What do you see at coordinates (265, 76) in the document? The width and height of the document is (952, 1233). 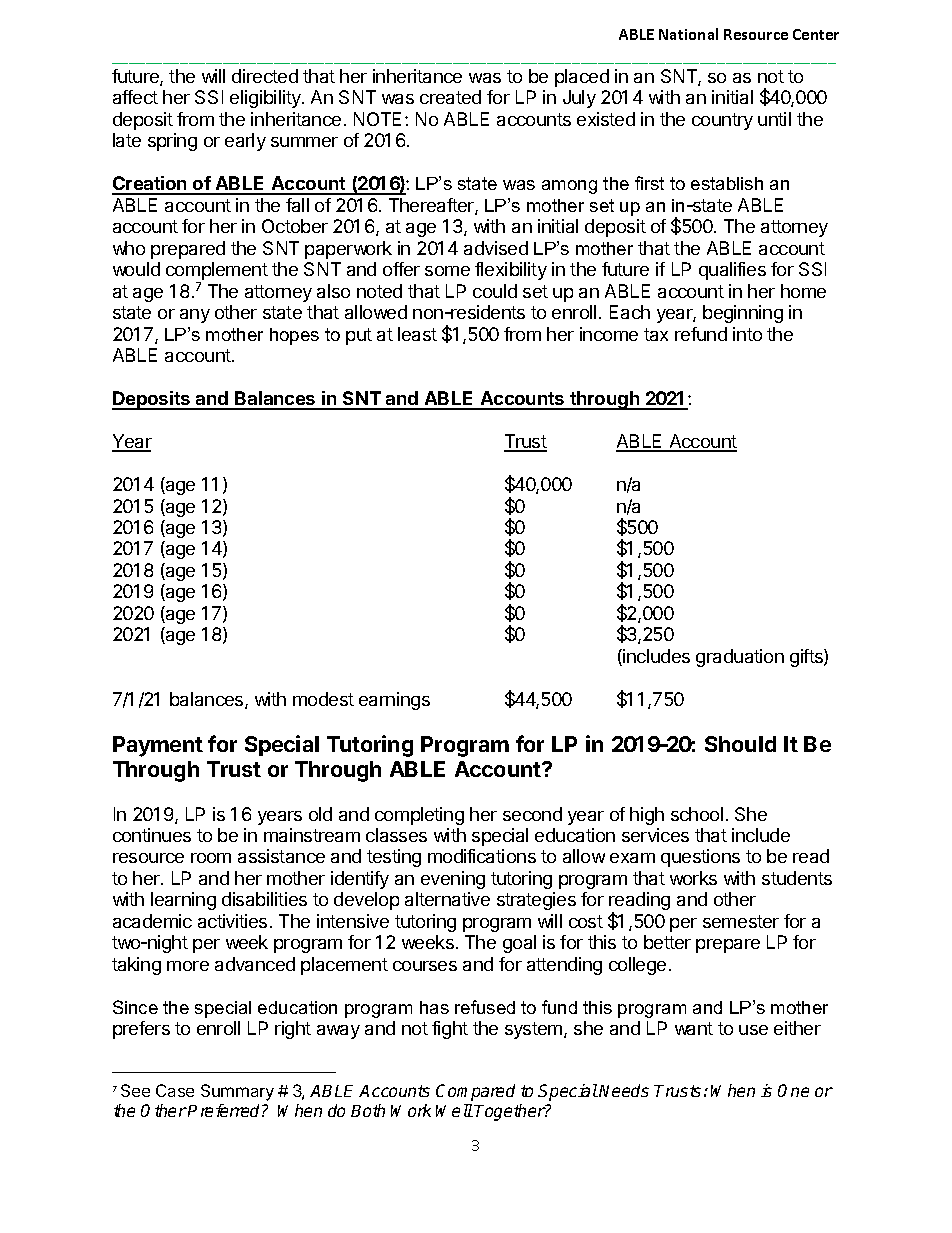 I see `directed` at bounding box center [265, 76].
